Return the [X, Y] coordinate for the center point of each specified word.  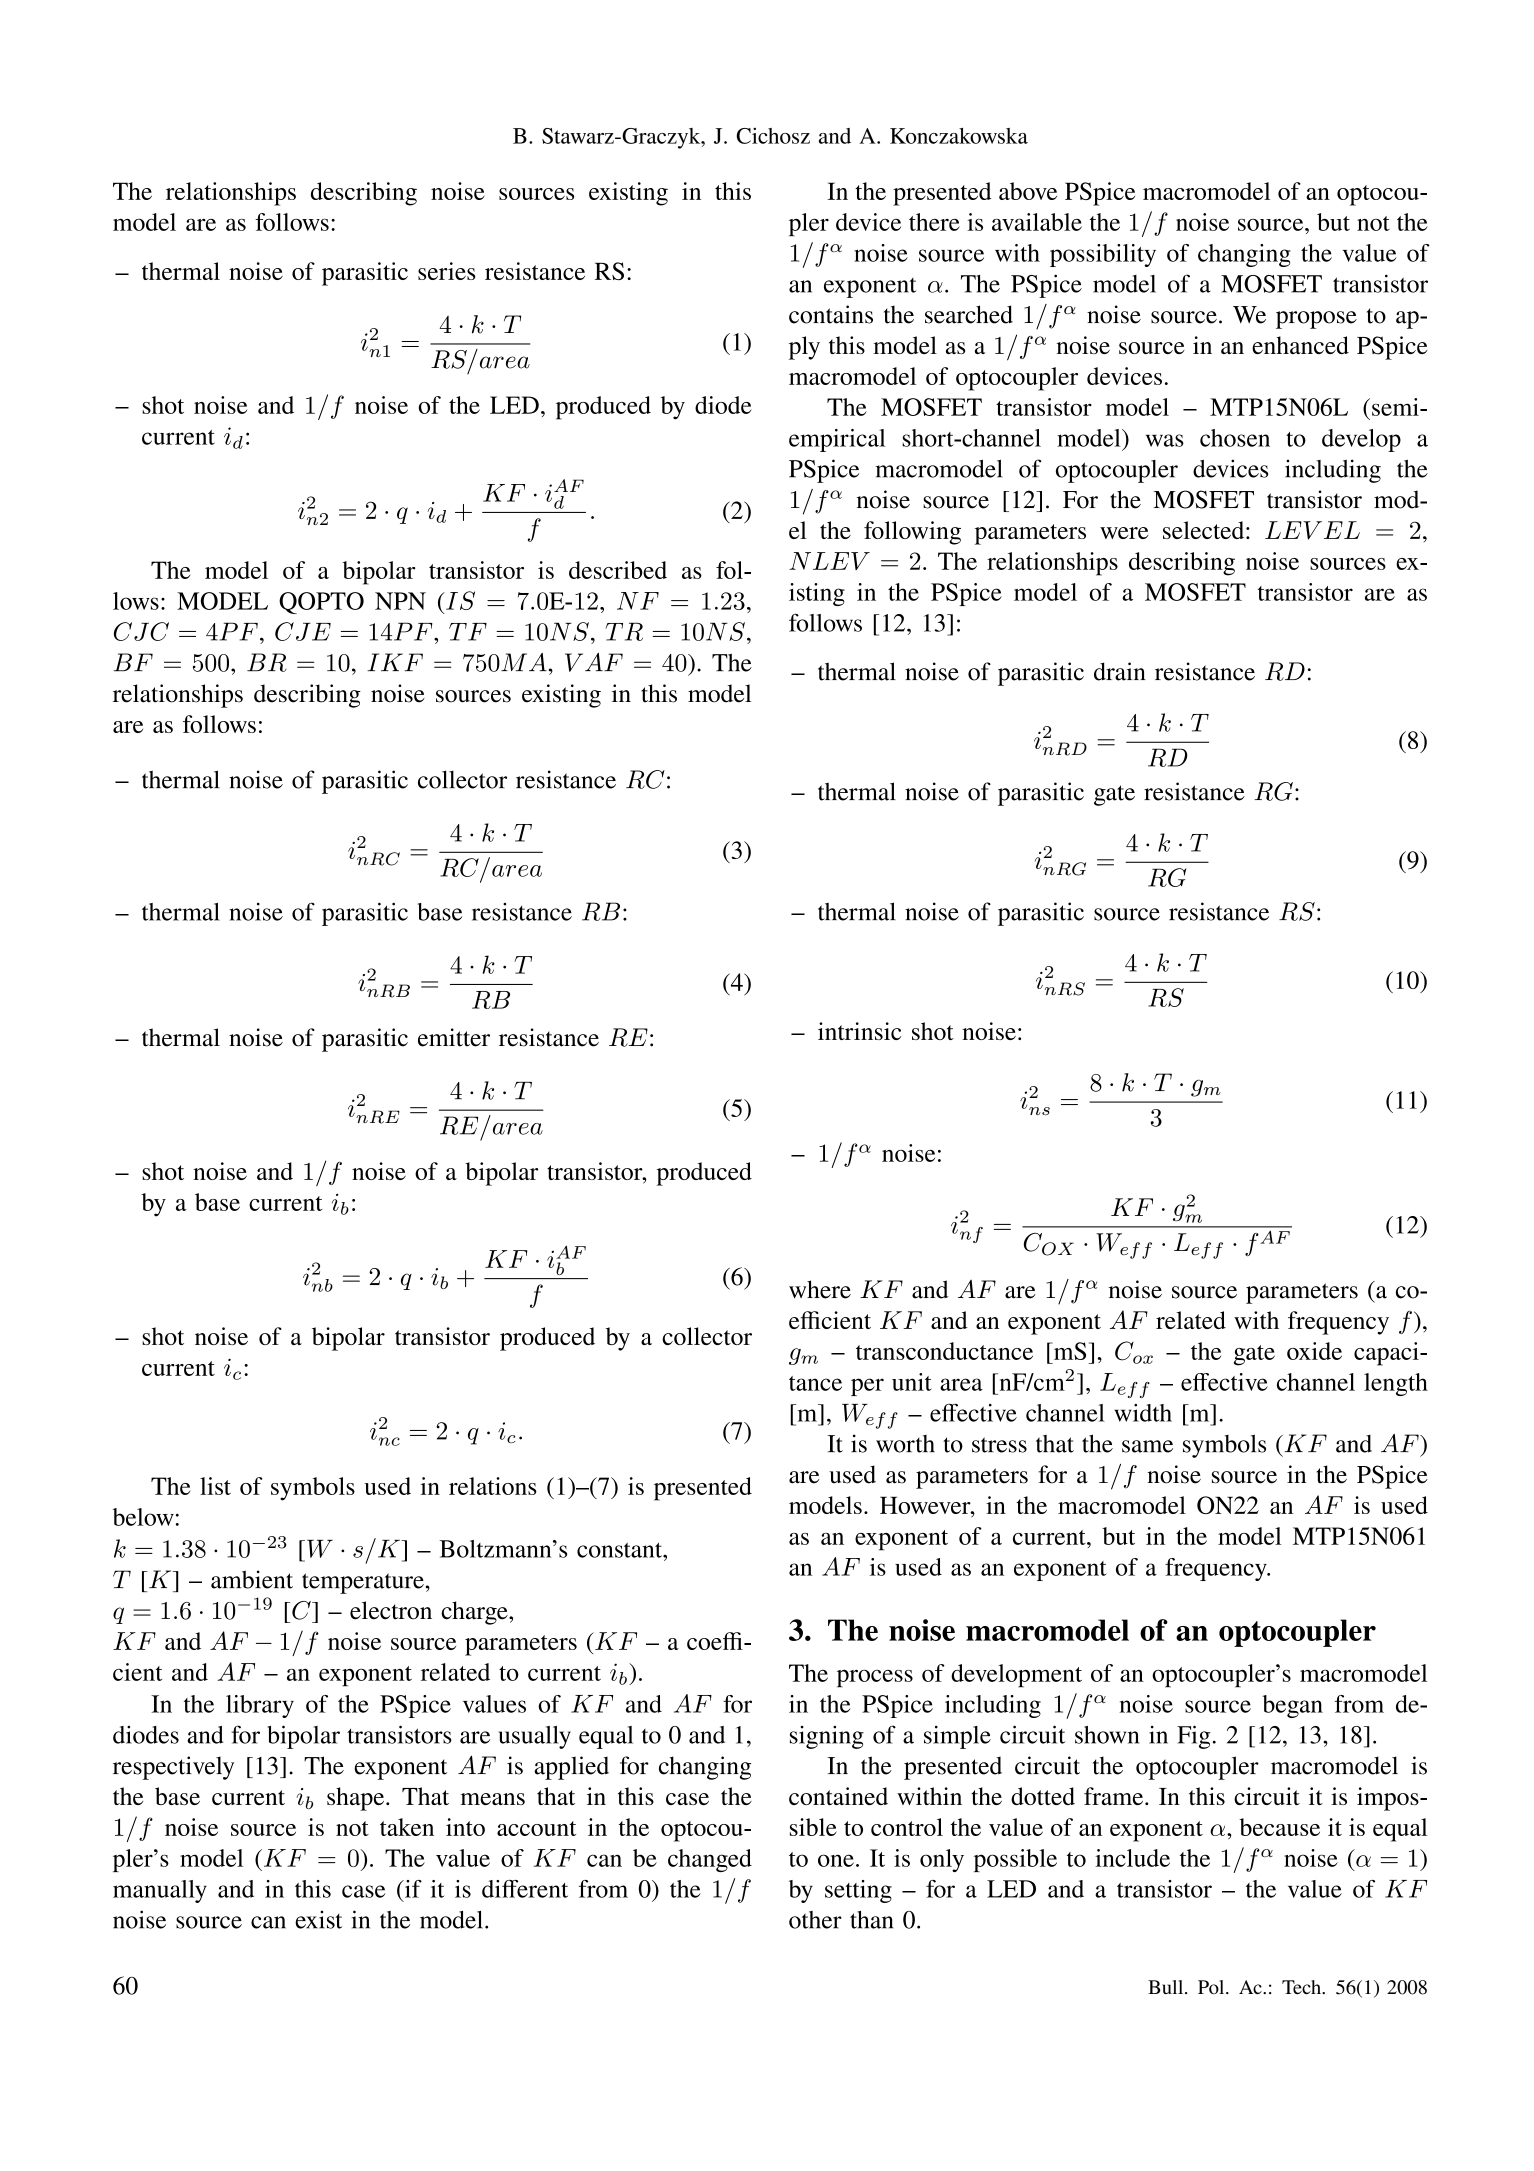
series [446, 271]
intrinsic [859, 1031]
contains [831, 314]
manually [160, 1891]
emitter [454, 1037]
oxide [1314, 1351]
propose [1316, 320]
